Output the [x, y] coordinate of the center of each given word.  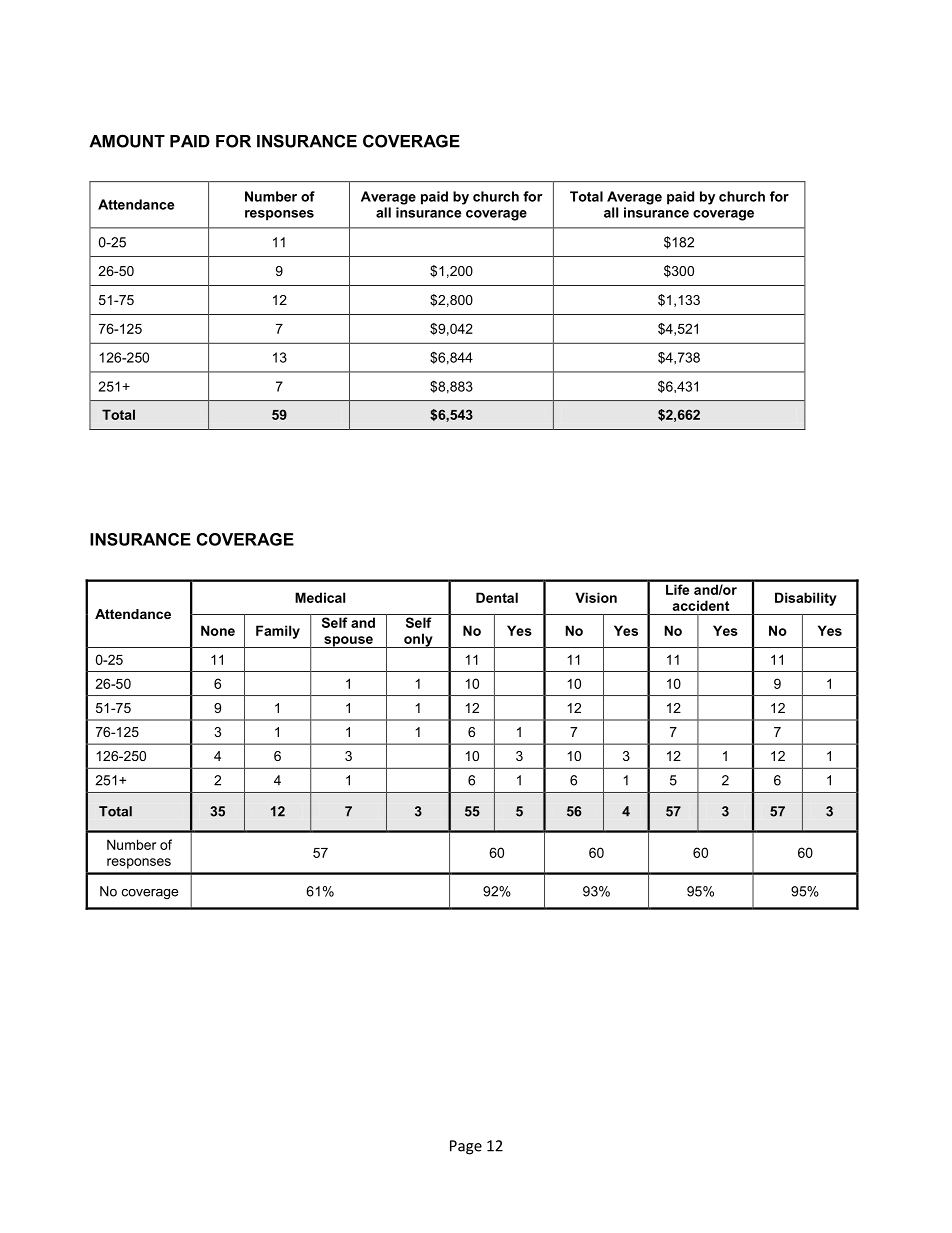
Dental [497, 597]
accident [700, 605]
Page [466, 1147]
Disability [806, 599]
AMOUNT [127, 141]
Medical [320, 597]
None [218, 630]
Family [278, 632]
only [418, 640]
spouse [348, 642]
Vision [596, 597]
